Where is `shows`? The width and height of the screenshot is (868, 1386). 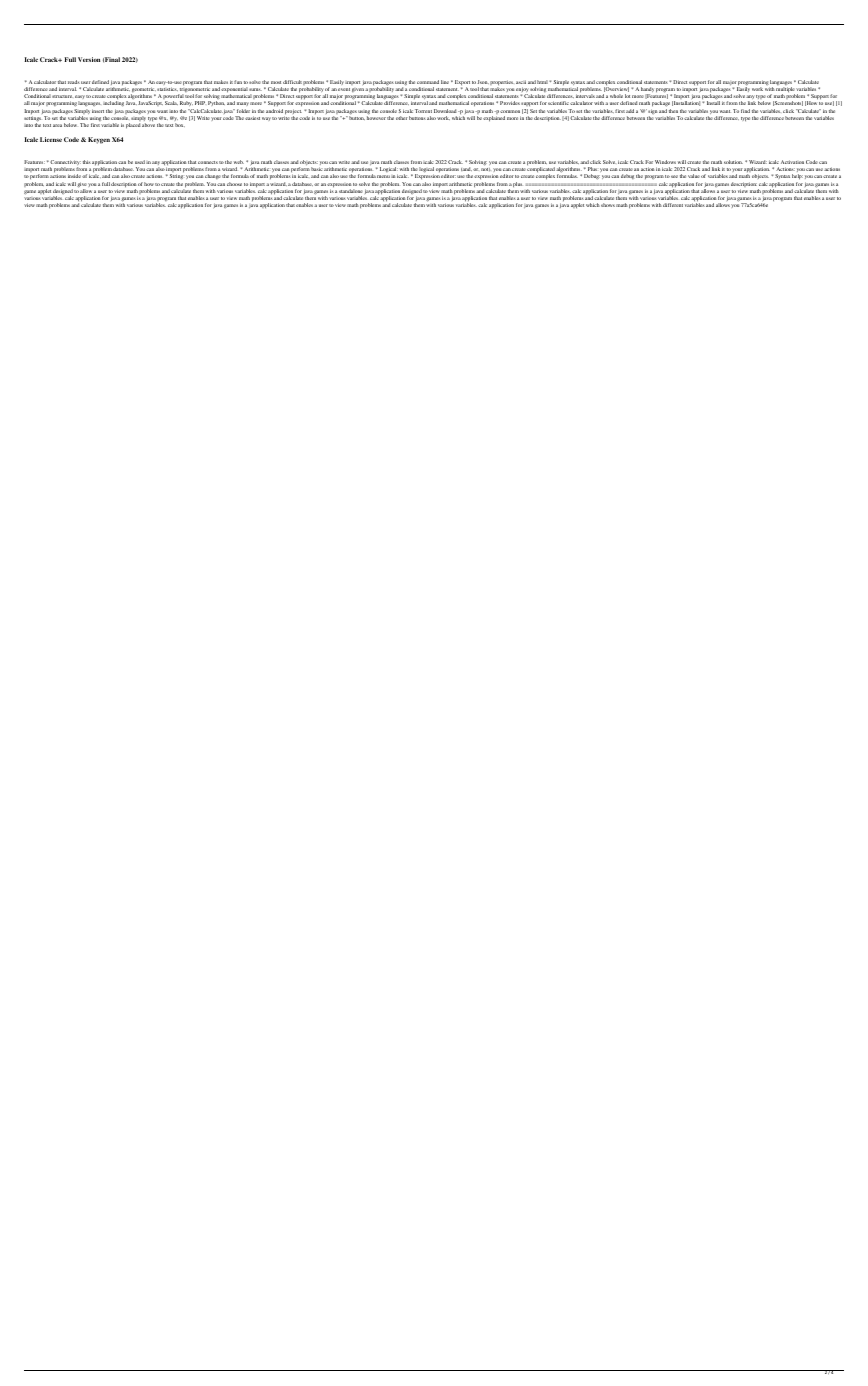
shows is located at coordinates (608, 205).
